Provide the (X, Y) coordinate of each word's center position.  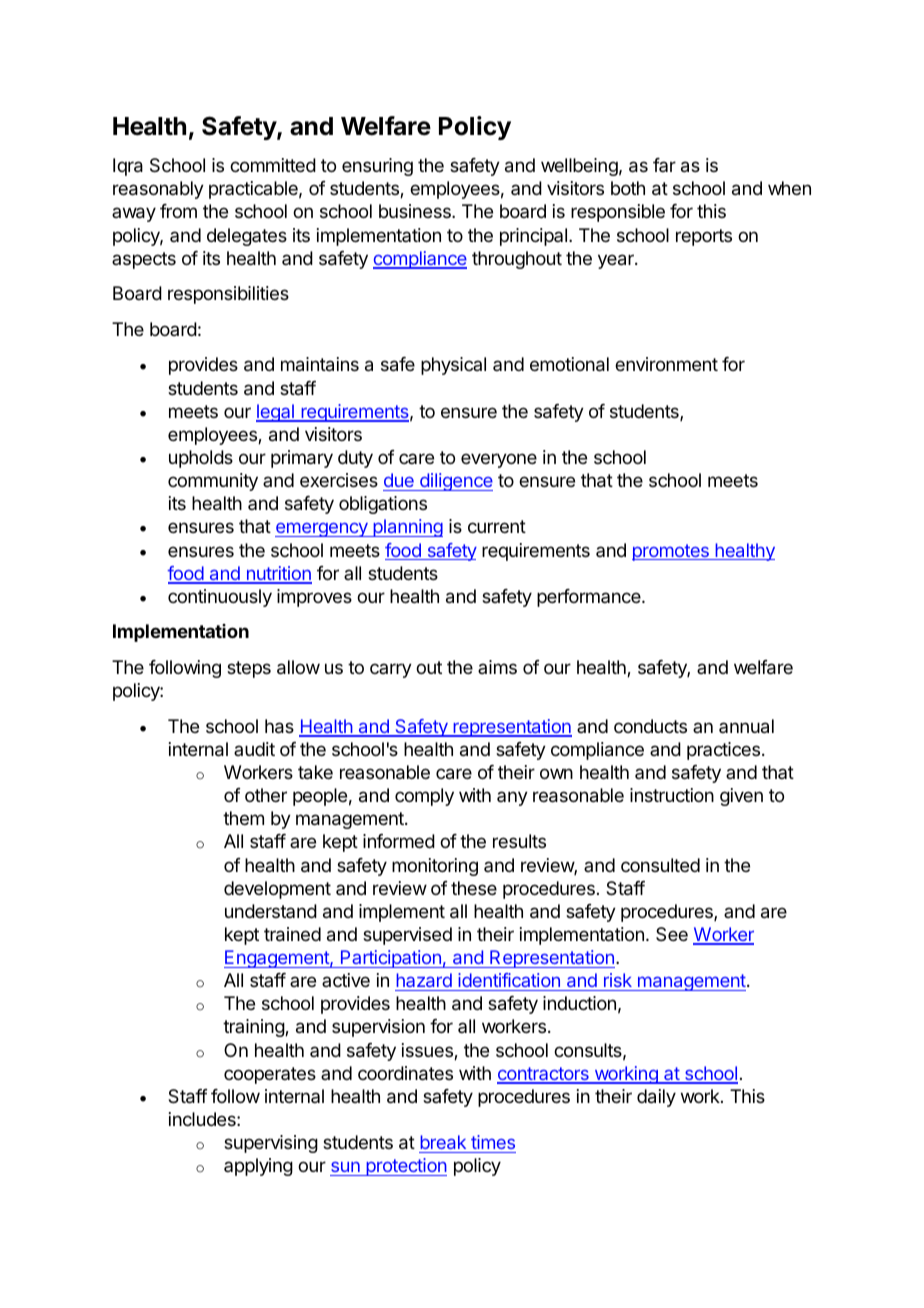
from (178, 211)
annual (746, 726)
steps (249, 669)
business (416, 211)
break (443, 1142)
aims (497, 667)
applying (258, 1167)
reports (704, 237)
